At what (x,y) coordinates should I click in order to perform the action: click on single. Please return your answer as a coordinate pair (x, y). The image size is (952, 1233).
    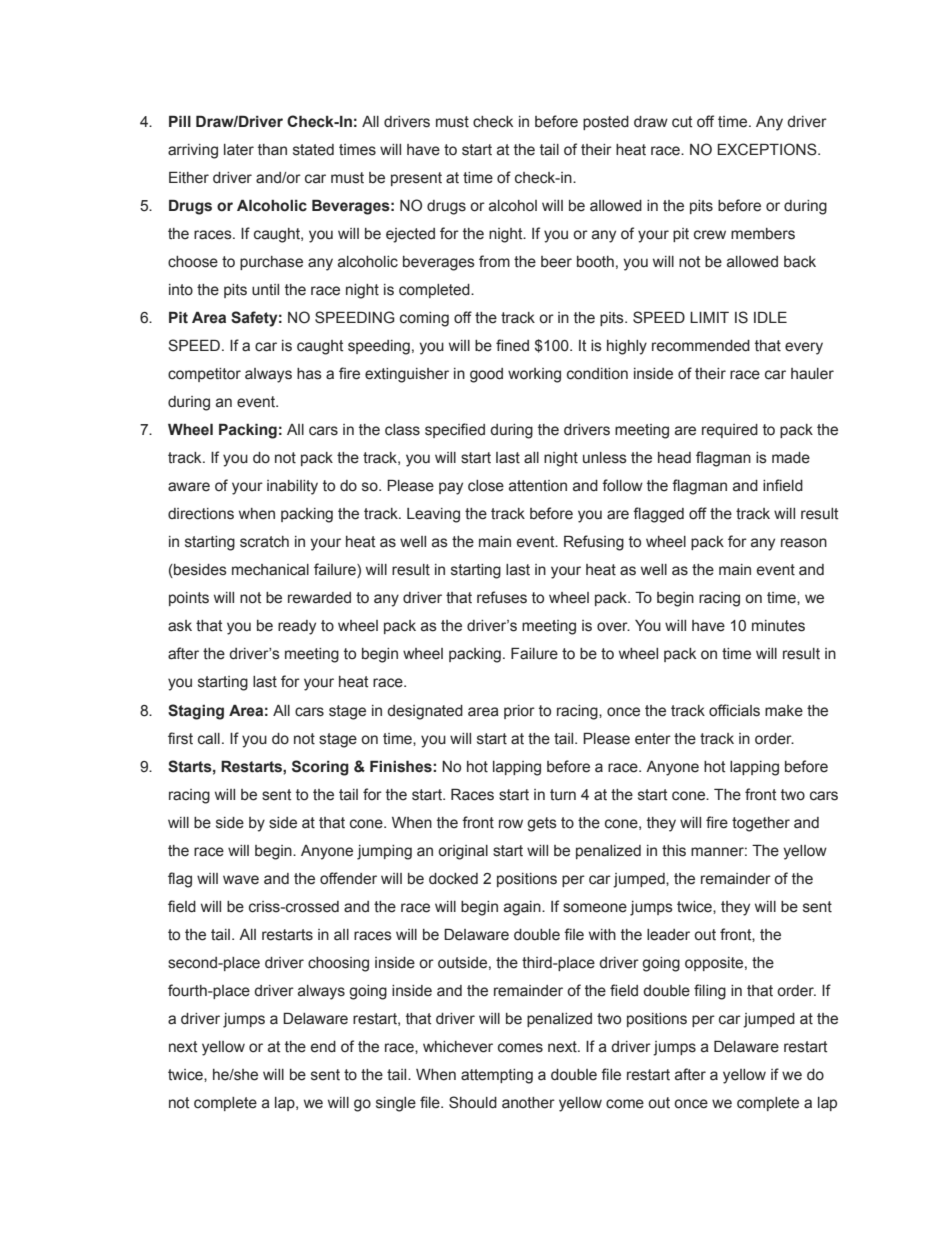
    Looking at the image, I should click on (396, 1104).
